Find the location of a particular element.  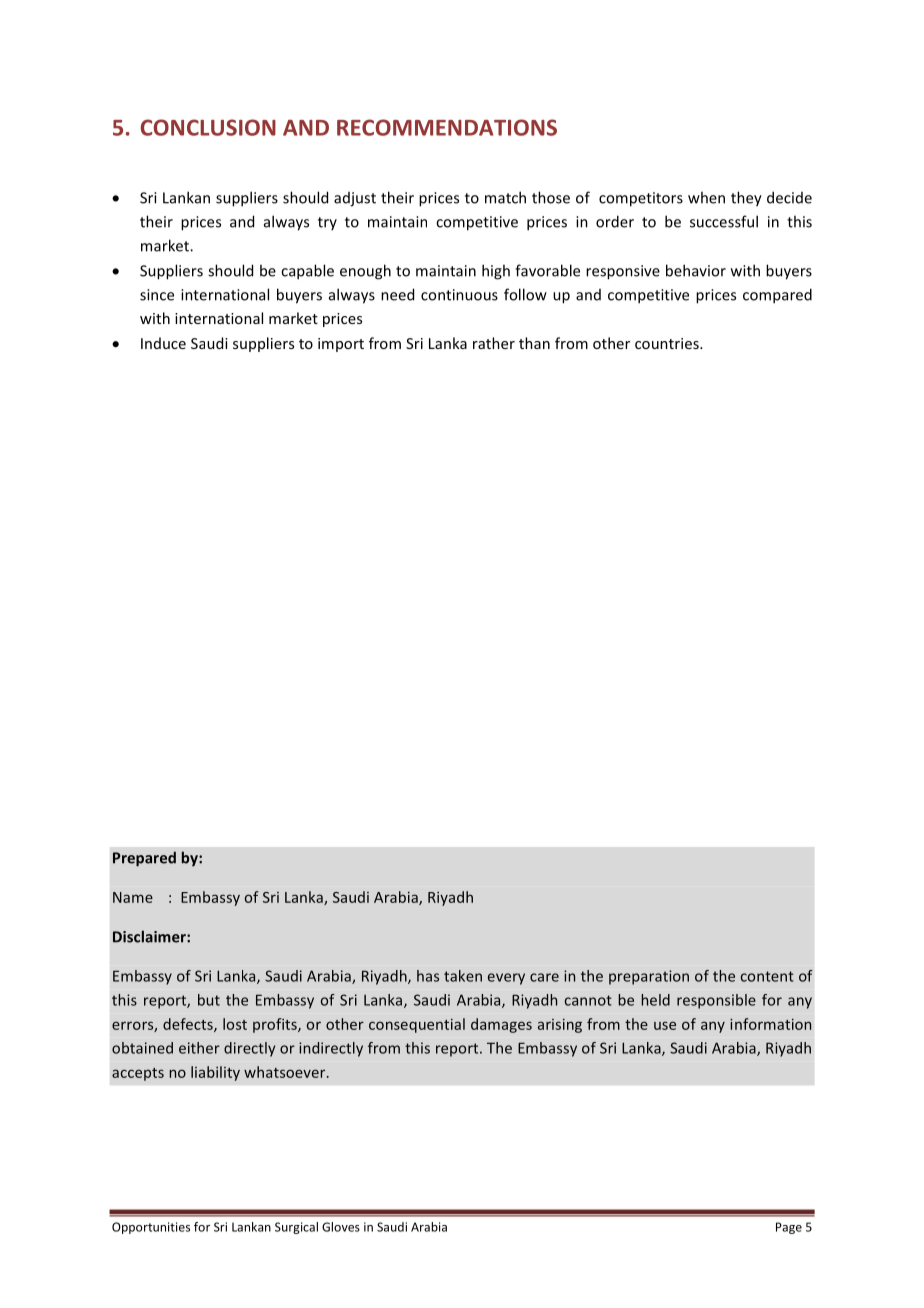

taken is located at coordinates (463, 976).
